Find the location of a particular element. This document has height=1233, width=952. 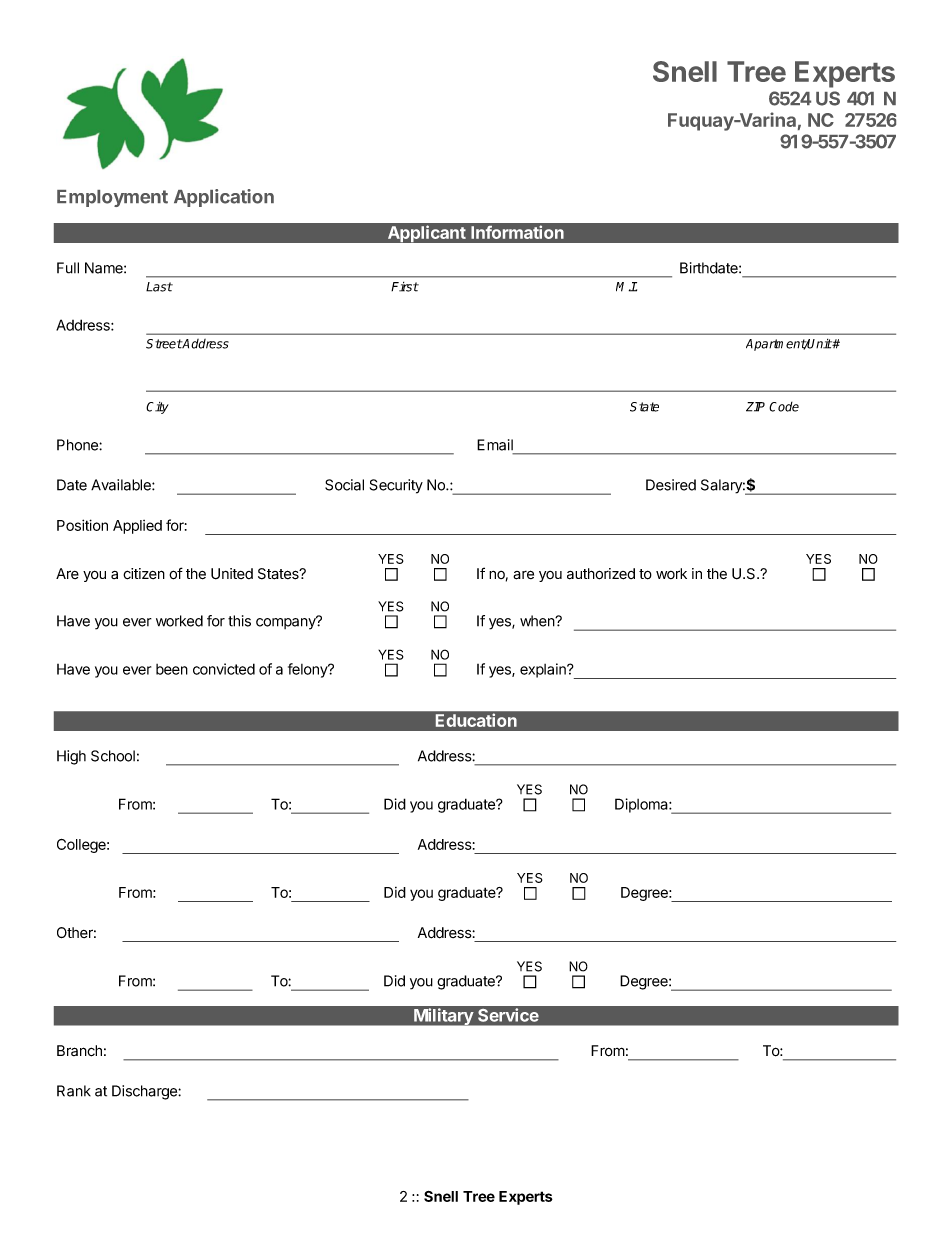

Email is located at coordinates (495, 445).
